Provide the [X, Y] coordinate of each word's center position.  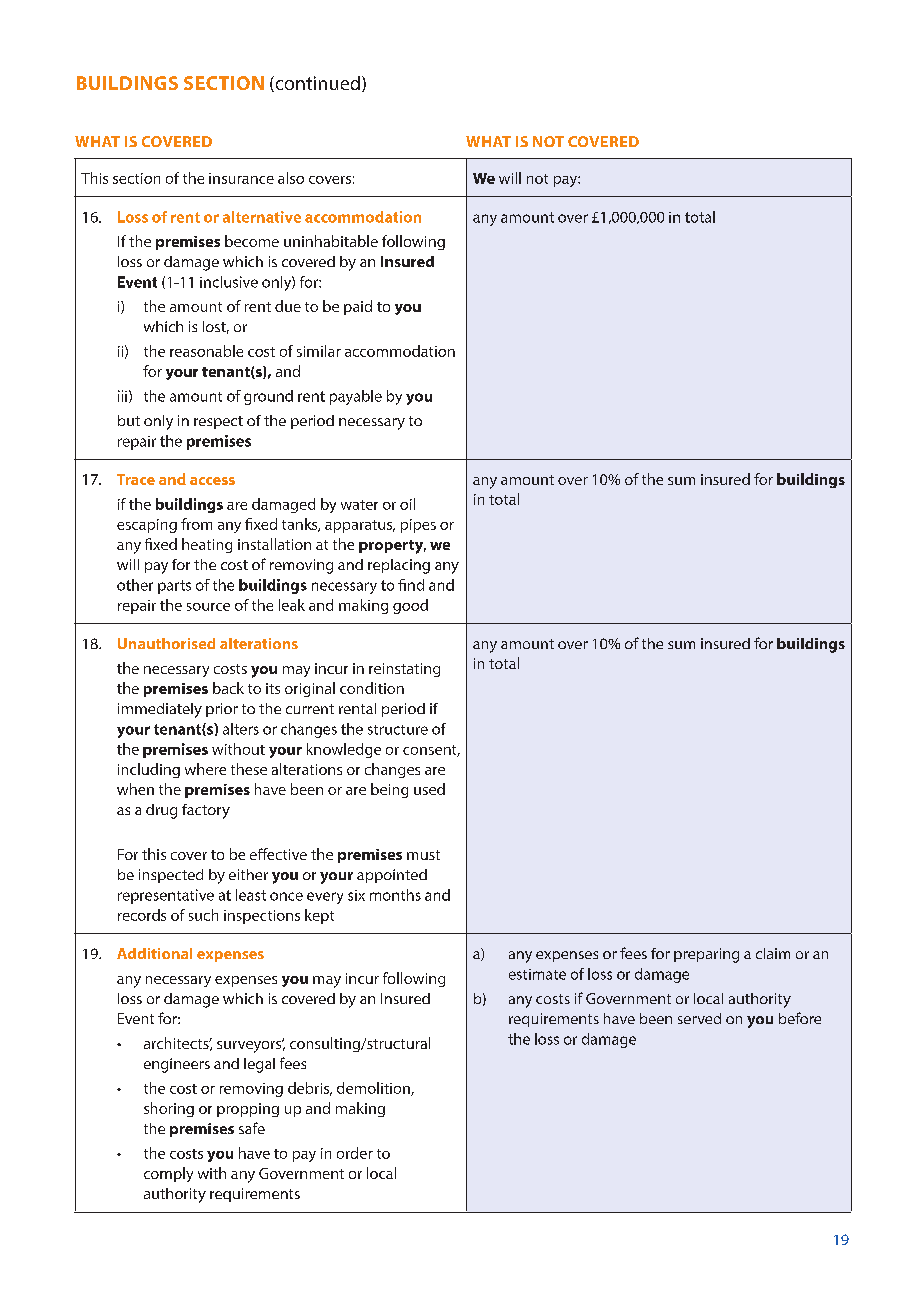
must [423, 855]
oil [407, 504]
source [208, 607]
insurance [241, 178]
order [355, 1153]
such [203, 915]
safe [252, 1128]
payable [356, 397]
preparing [706, 955]
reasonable [206, 351]
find [411, 585]
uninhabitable [331, 241]
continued [316, 84]
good [410, 606]
